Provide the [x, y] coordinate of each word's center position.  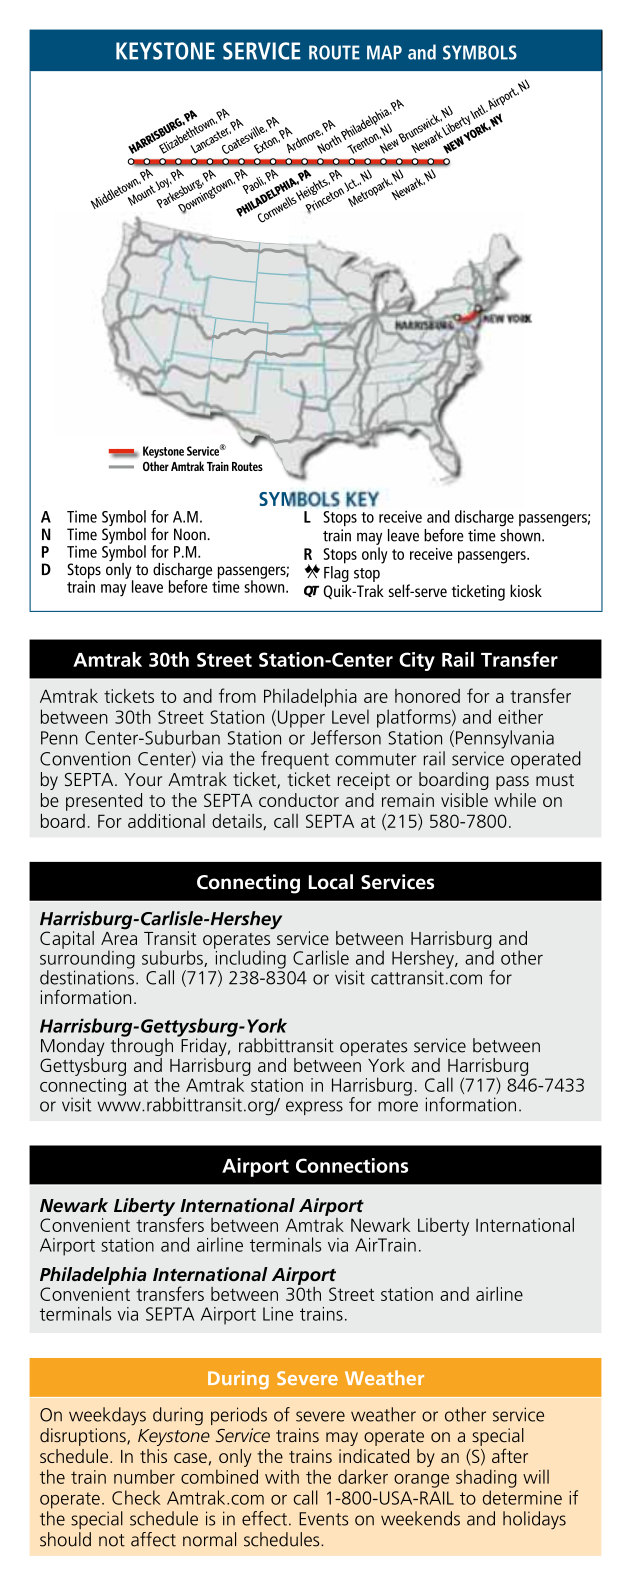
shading [486, 1478]
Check [136, 1497]
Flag [336, 575]
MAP [384, 52]
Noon [191, 534]
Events [323, 1519]
